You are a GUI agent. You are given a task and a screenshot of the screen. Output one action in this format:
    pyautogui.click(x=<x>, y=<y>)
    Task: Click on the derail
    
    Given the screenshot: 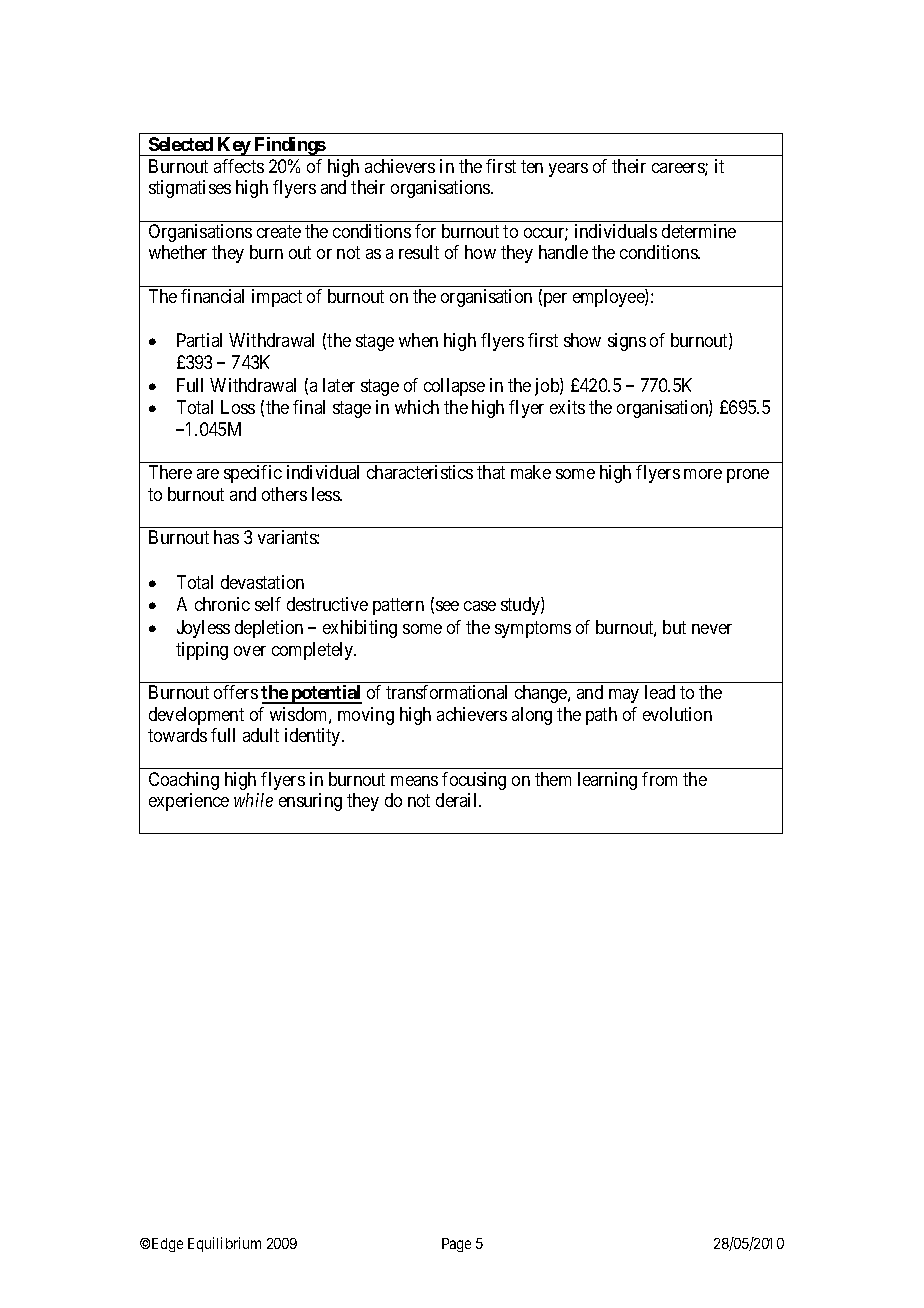 What is the action you would take?
    pyautogui.click(x=458, y=800)
